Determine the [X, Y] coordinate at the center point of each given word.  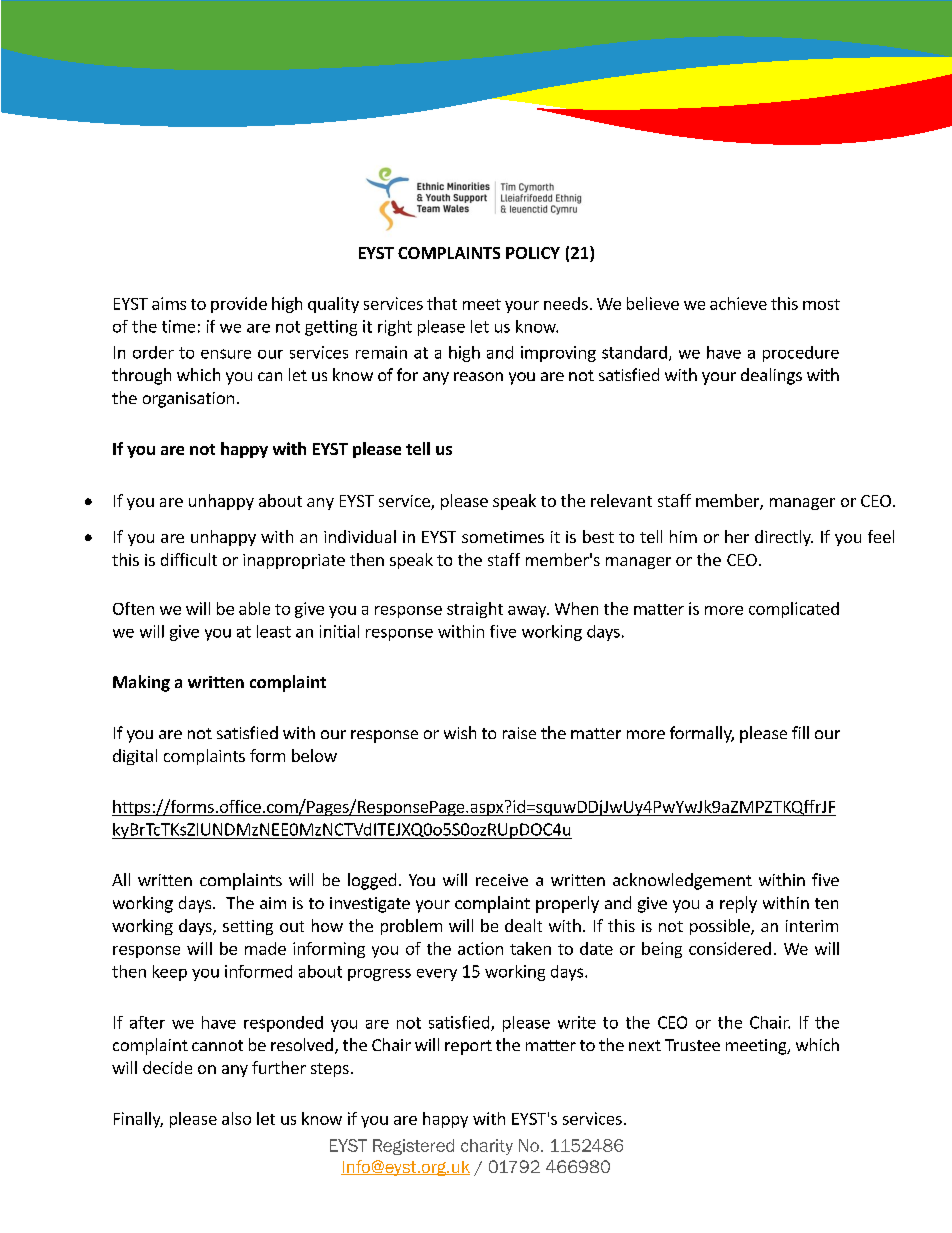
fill [800, 732]
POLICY [533, 253]
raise [519, 733]
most [821, 304]
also [236, 1118]
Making [141, 683]
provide [239, 305]
